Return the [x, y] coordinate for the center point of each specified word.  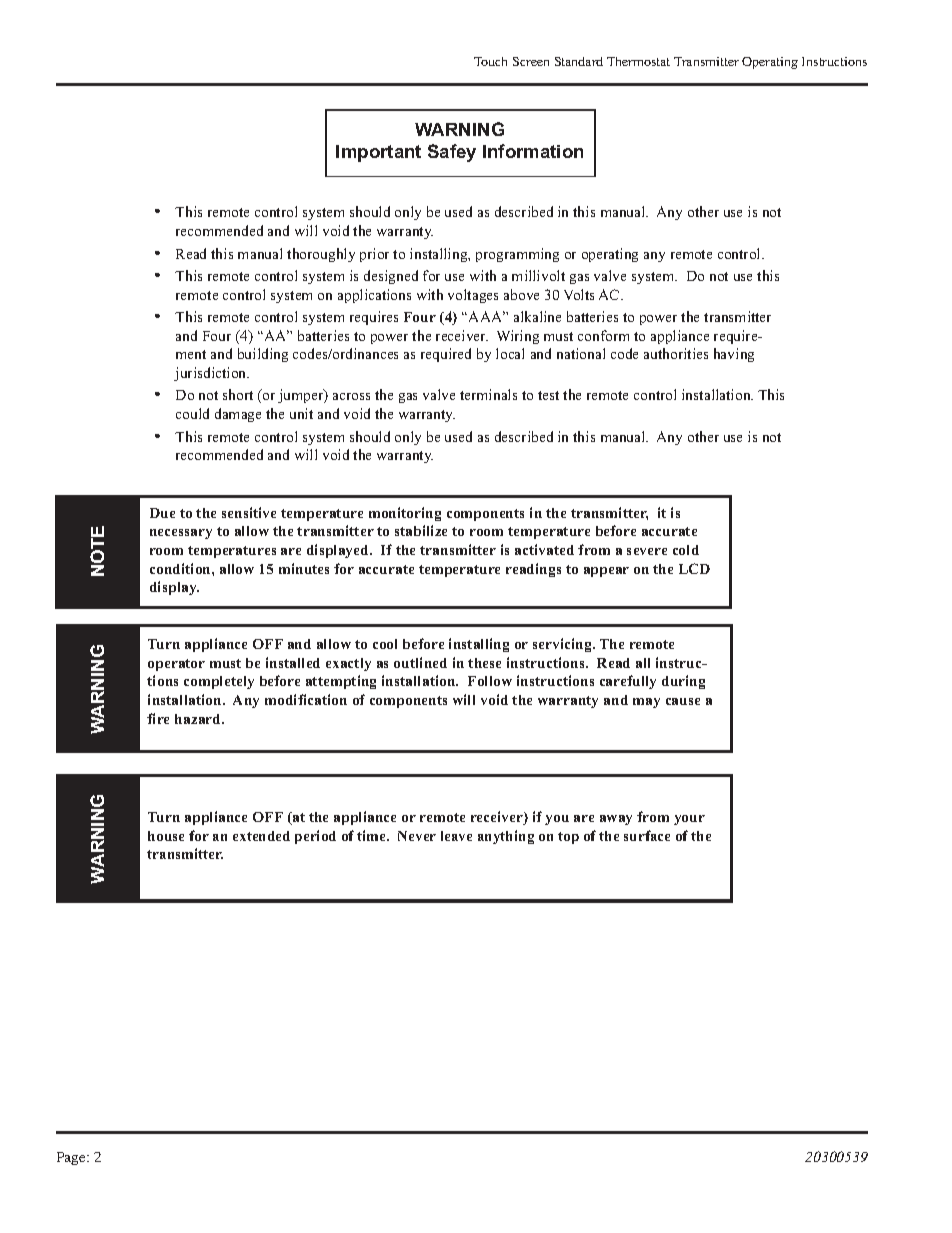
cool [385, 644]
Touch [490, 61]
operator [176, 665]
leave [456, 836]
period [315, 837]
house [166, 836]
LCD [694, 568]
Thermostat [638, 61]
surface [647, 835]
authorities [676, 353]
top [568, 838]
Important [378, 153]
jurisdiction [211, 374]
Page [72, 1158]
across [351, 396]
